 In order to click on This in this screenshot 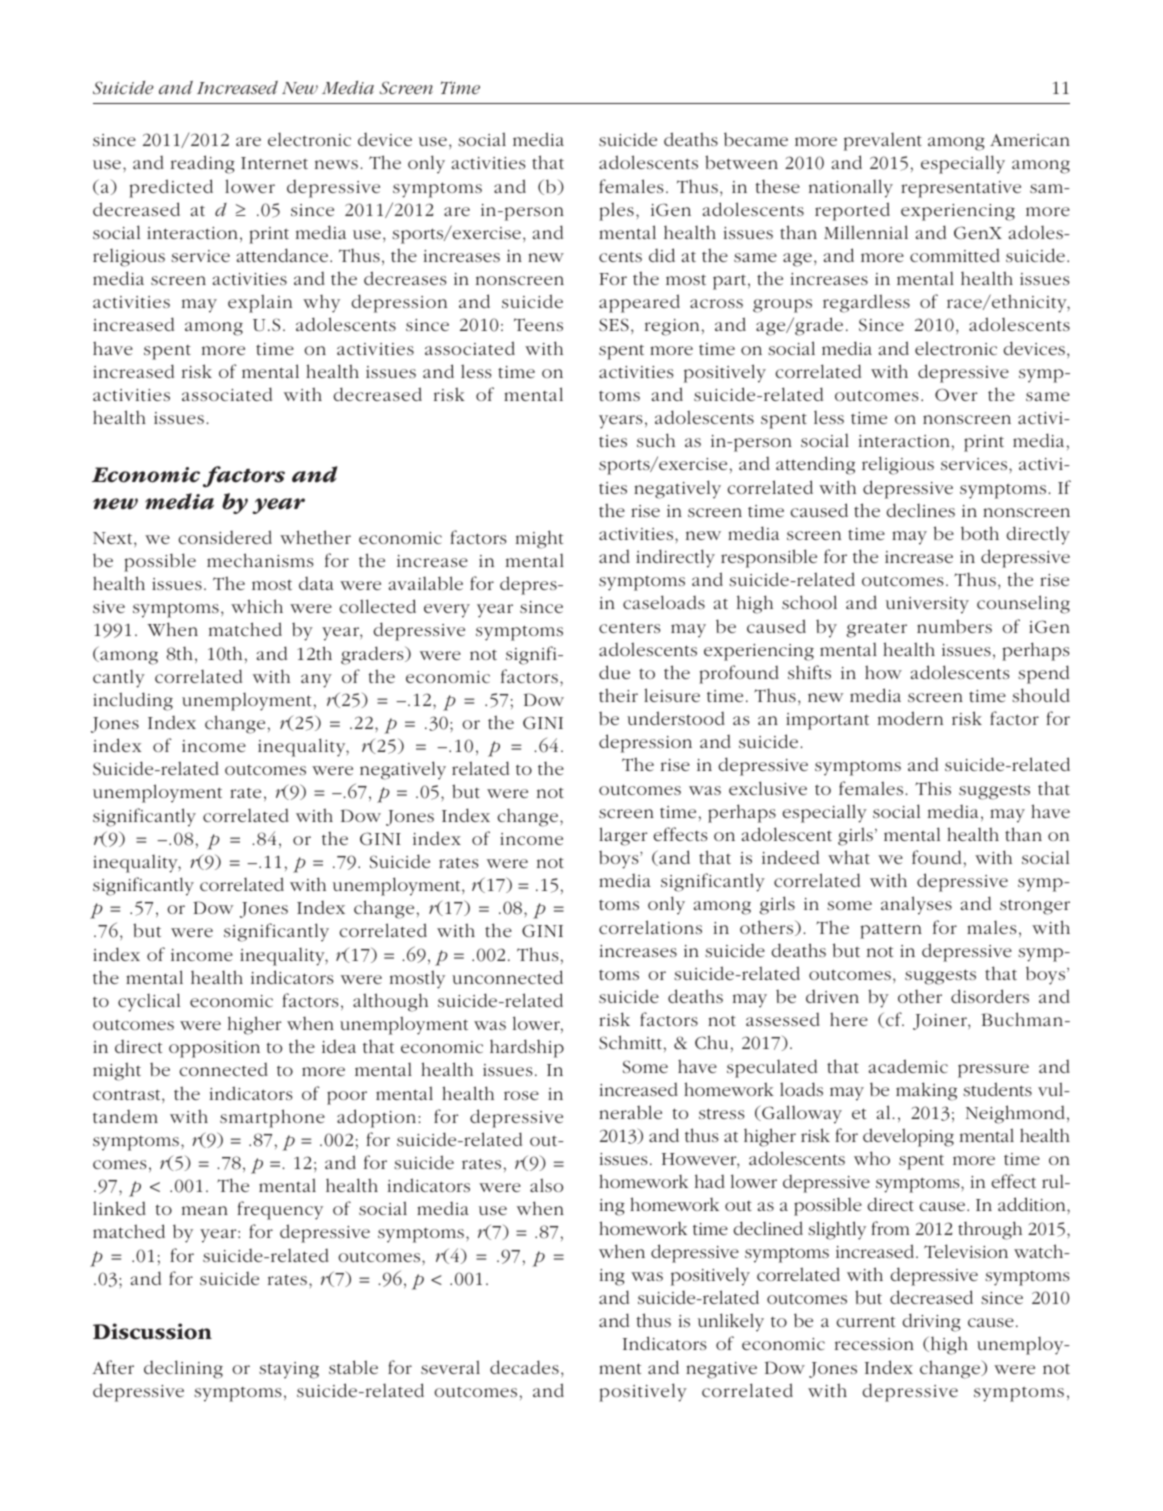, I will do `click(933, 788)`.
